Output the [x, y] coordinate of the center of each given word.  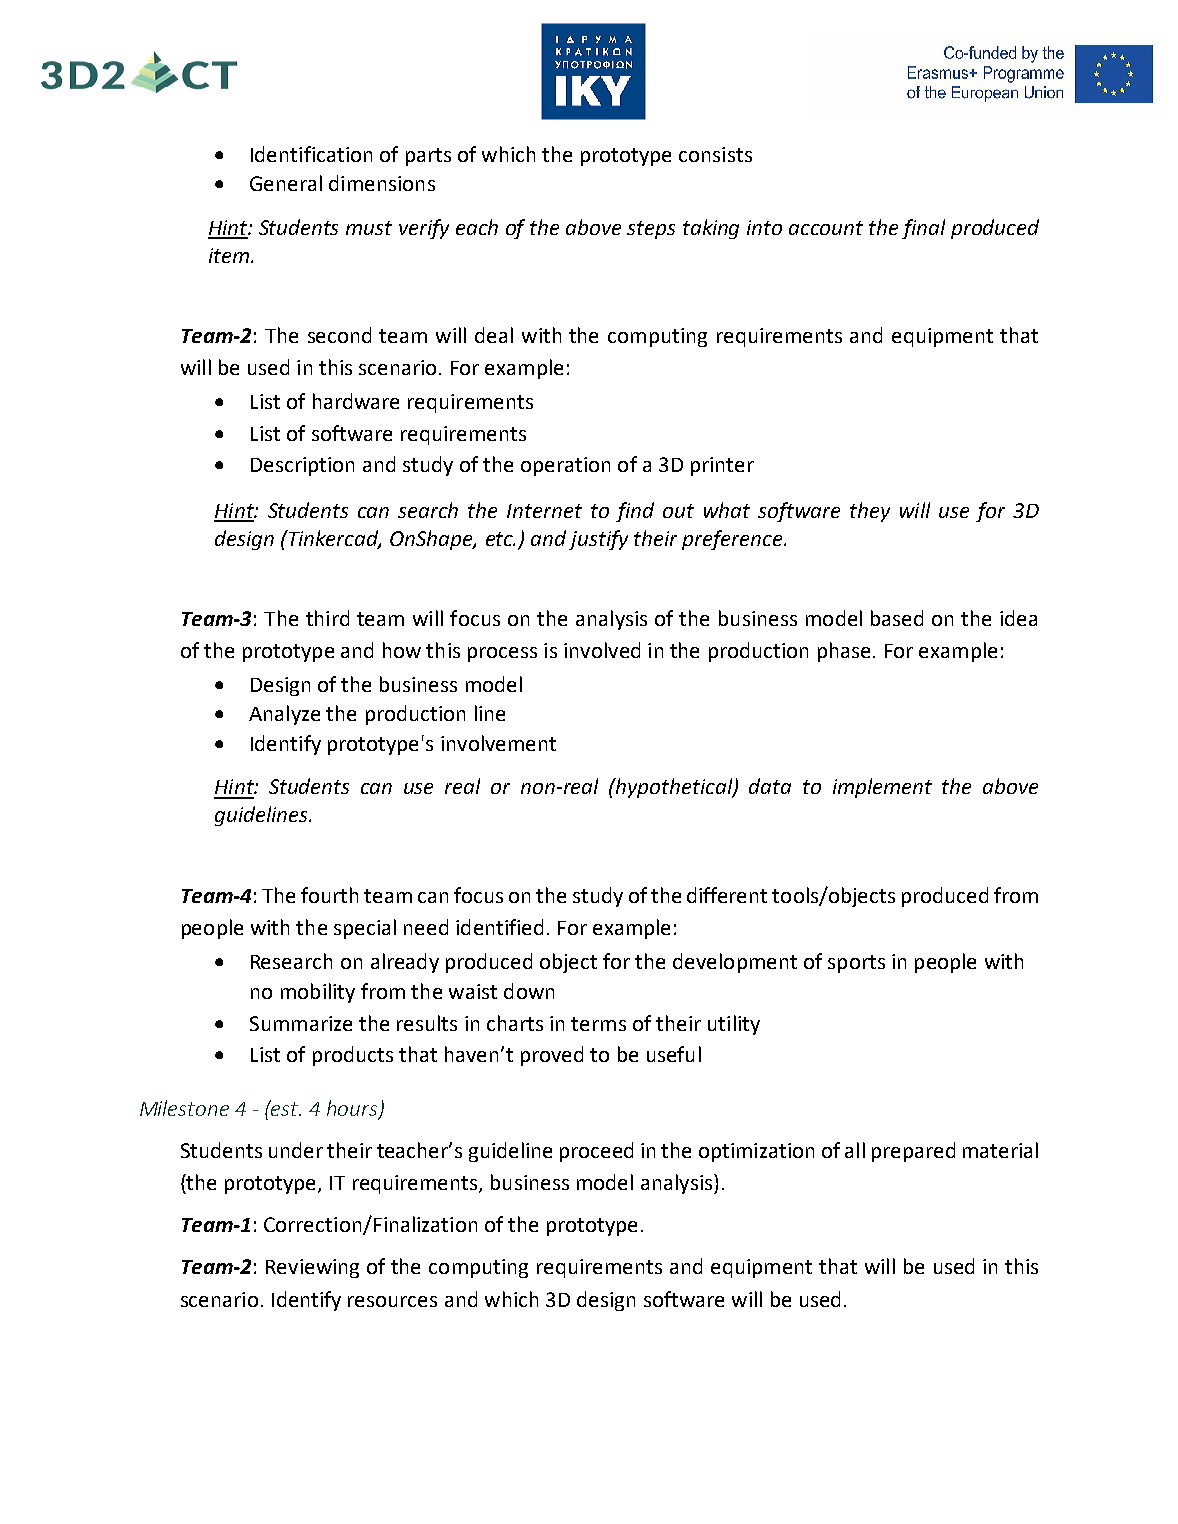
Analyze [284, 715]
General [286, 183]
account [826, 228]
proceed [596, 1152]
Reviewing [312, 1268]
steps [651, 230]
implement [882, 788]
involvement [498, 743]
